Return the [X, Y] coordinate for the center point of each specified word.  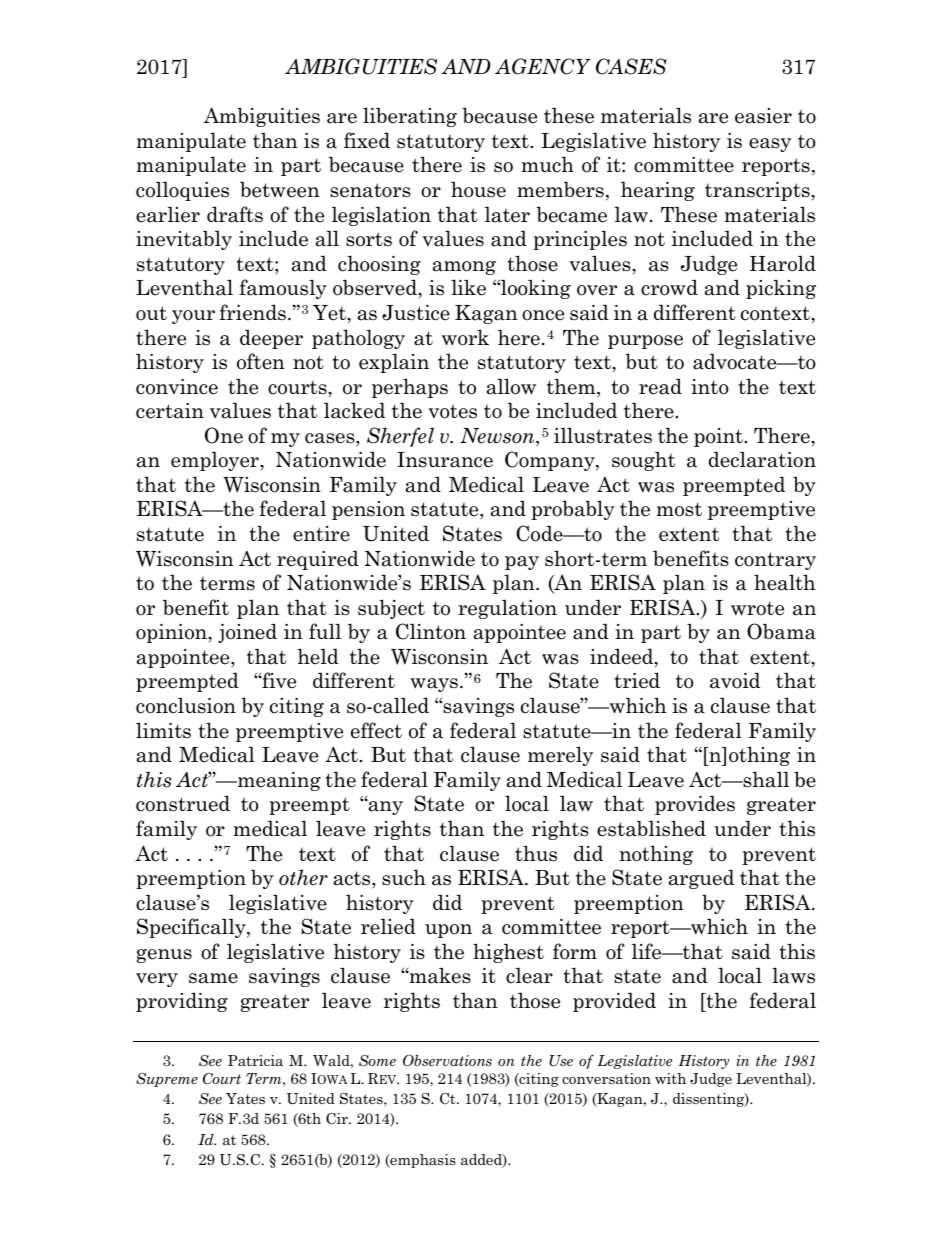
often [261, 361]
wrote [757, 608]
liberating [410, 117]
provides [695, 805]
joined [247, 633]
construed [183, 803]
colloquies [182, 191]
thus [536, 853]
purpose [645, 342]
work [465, 337]
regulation [507, 609]
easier [763, 116]
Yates [245, 1098]
